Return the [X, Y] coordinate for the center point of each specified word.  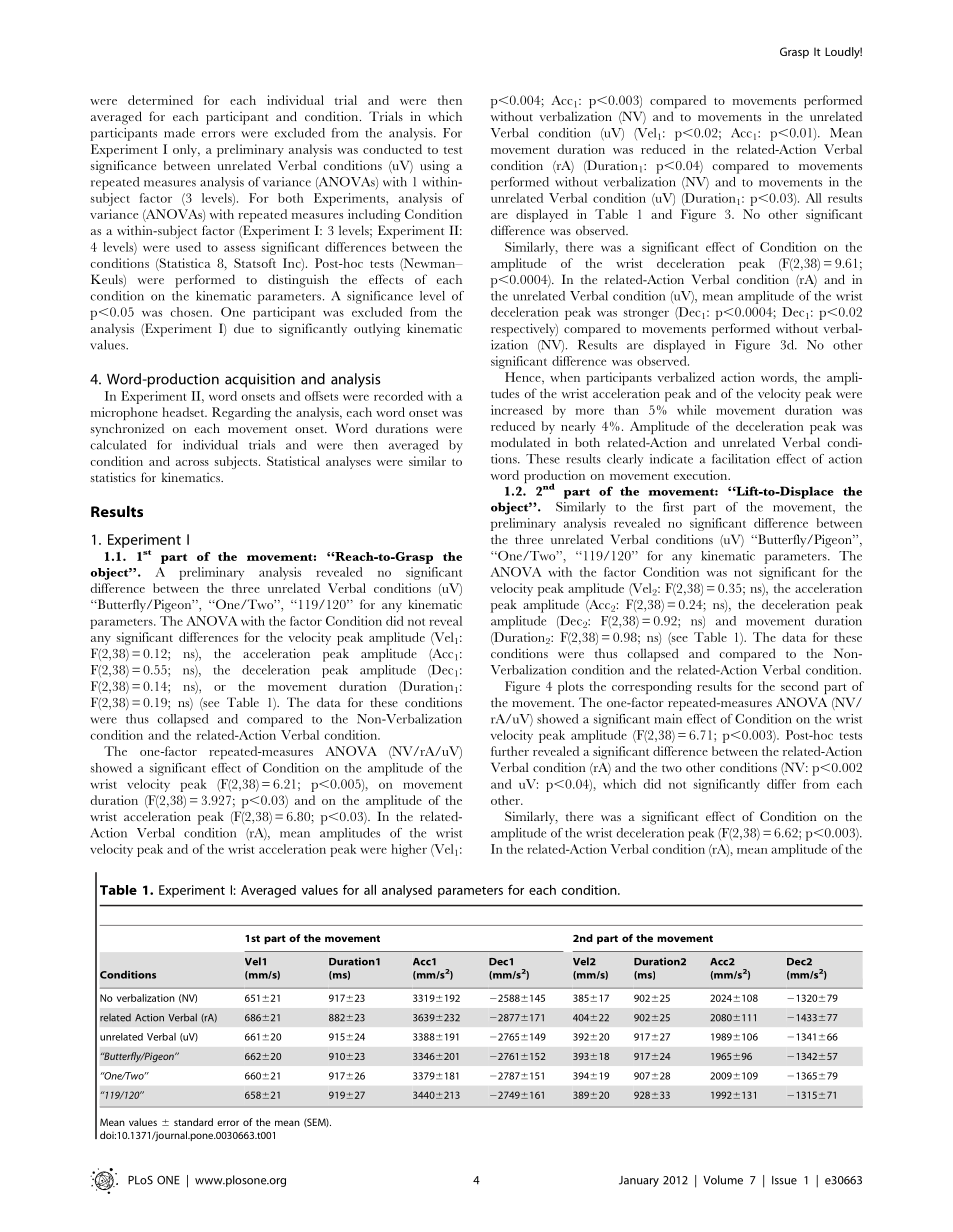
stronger [646, 315]
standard [193, 1122]
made [179, 133]
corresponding [652, 687]
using [435, 167]
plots [571, 687]
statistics [113, 477]
